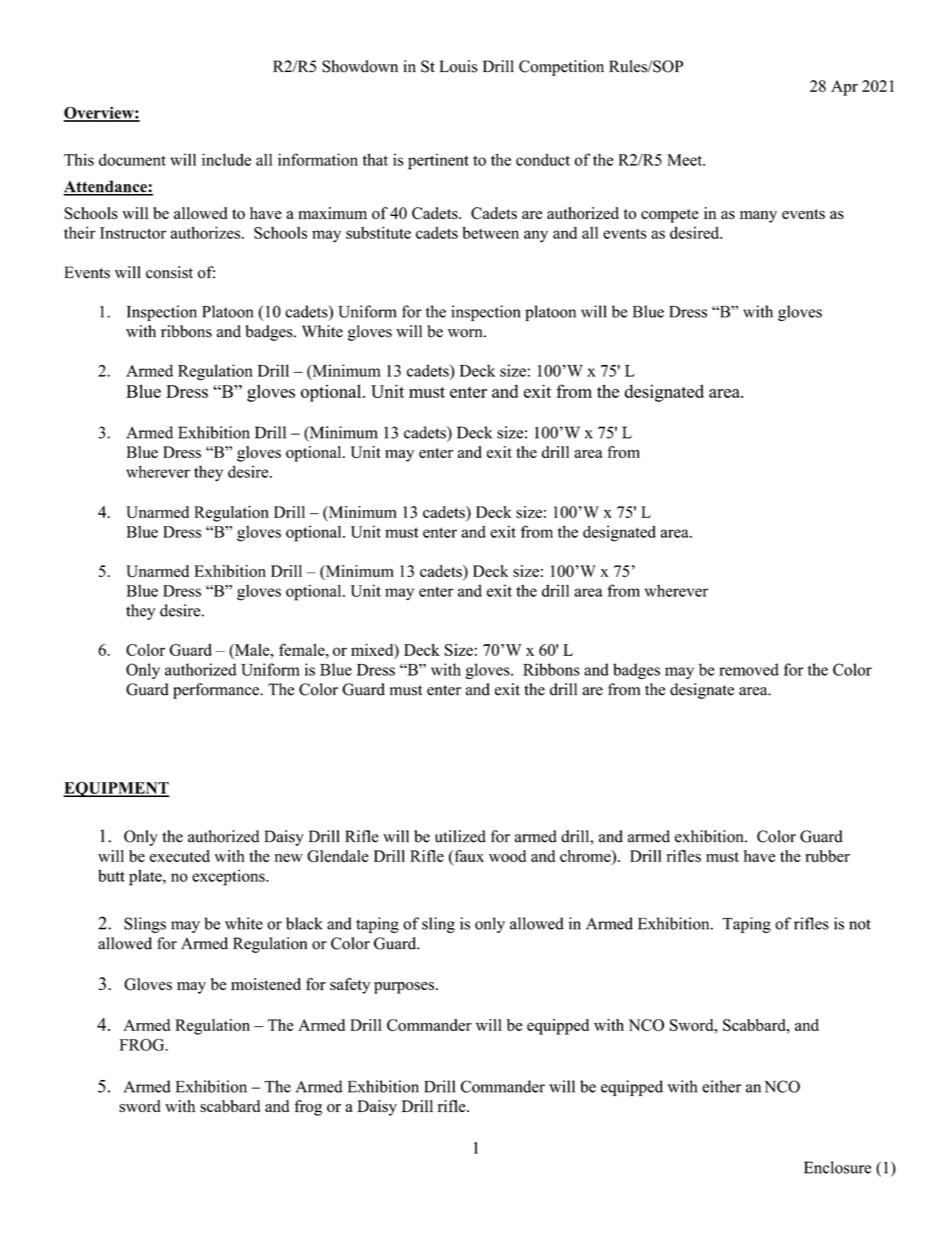  Describe the element at coordinates (132, 159) in the image. I see `document` at that location.
